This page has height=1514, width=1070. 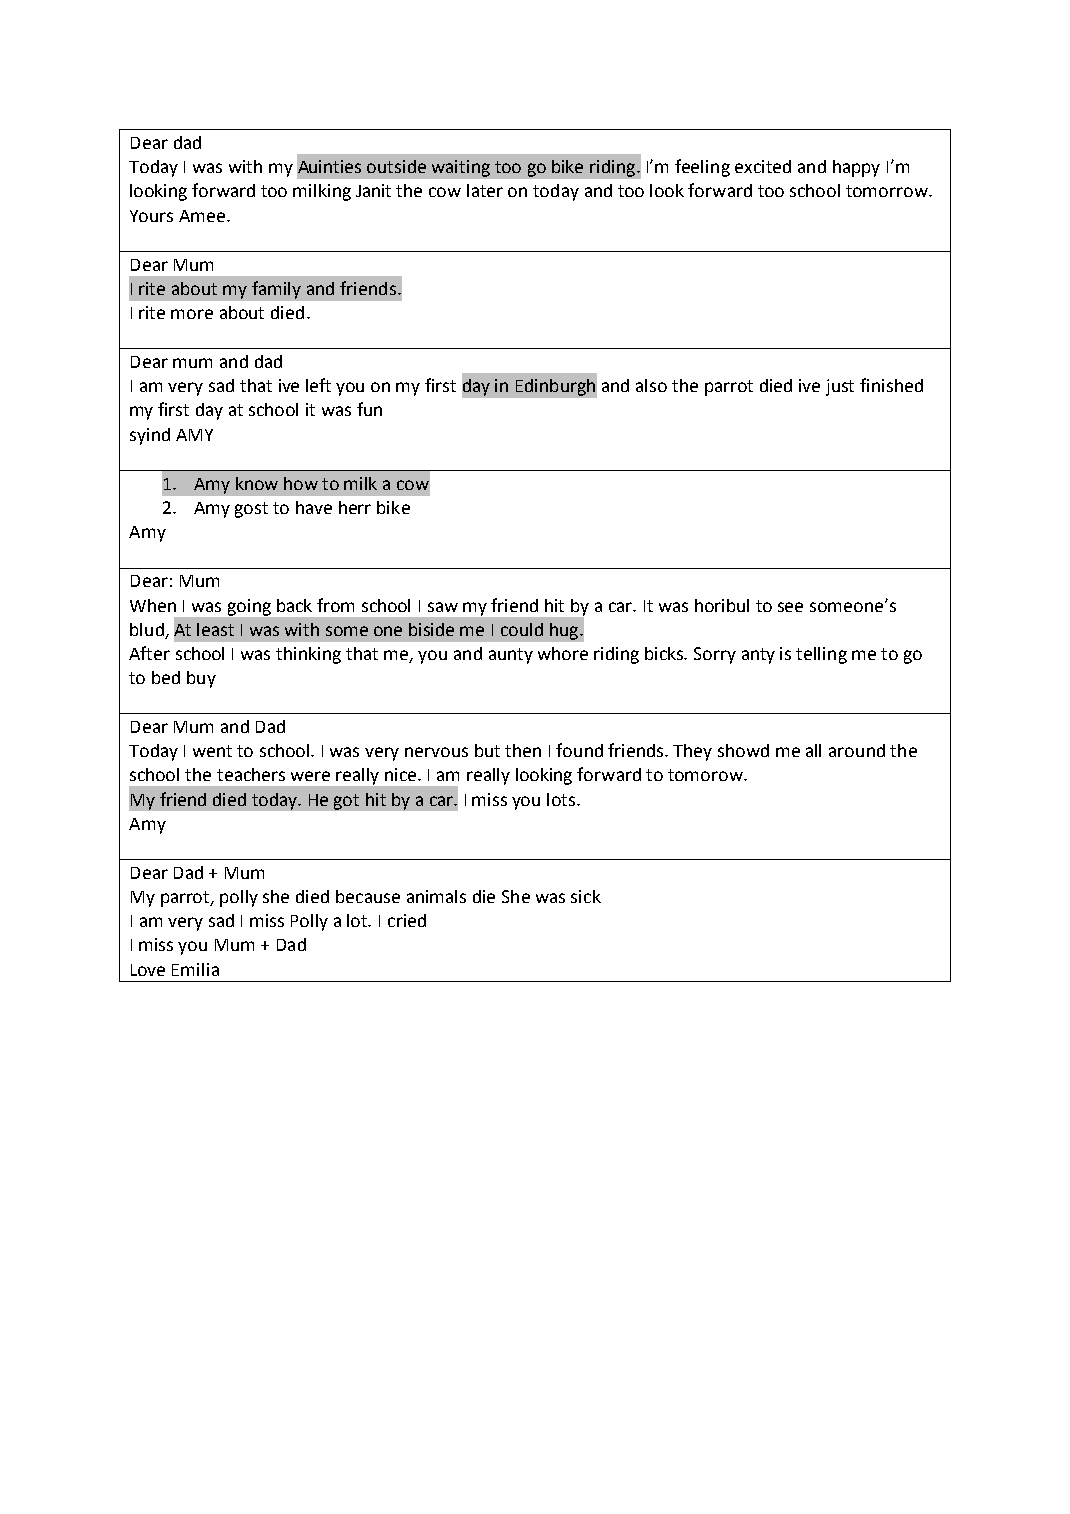 What do you see at coordinates (249, 607) in the page?
I see `going` at bounding box center [249, 607].
